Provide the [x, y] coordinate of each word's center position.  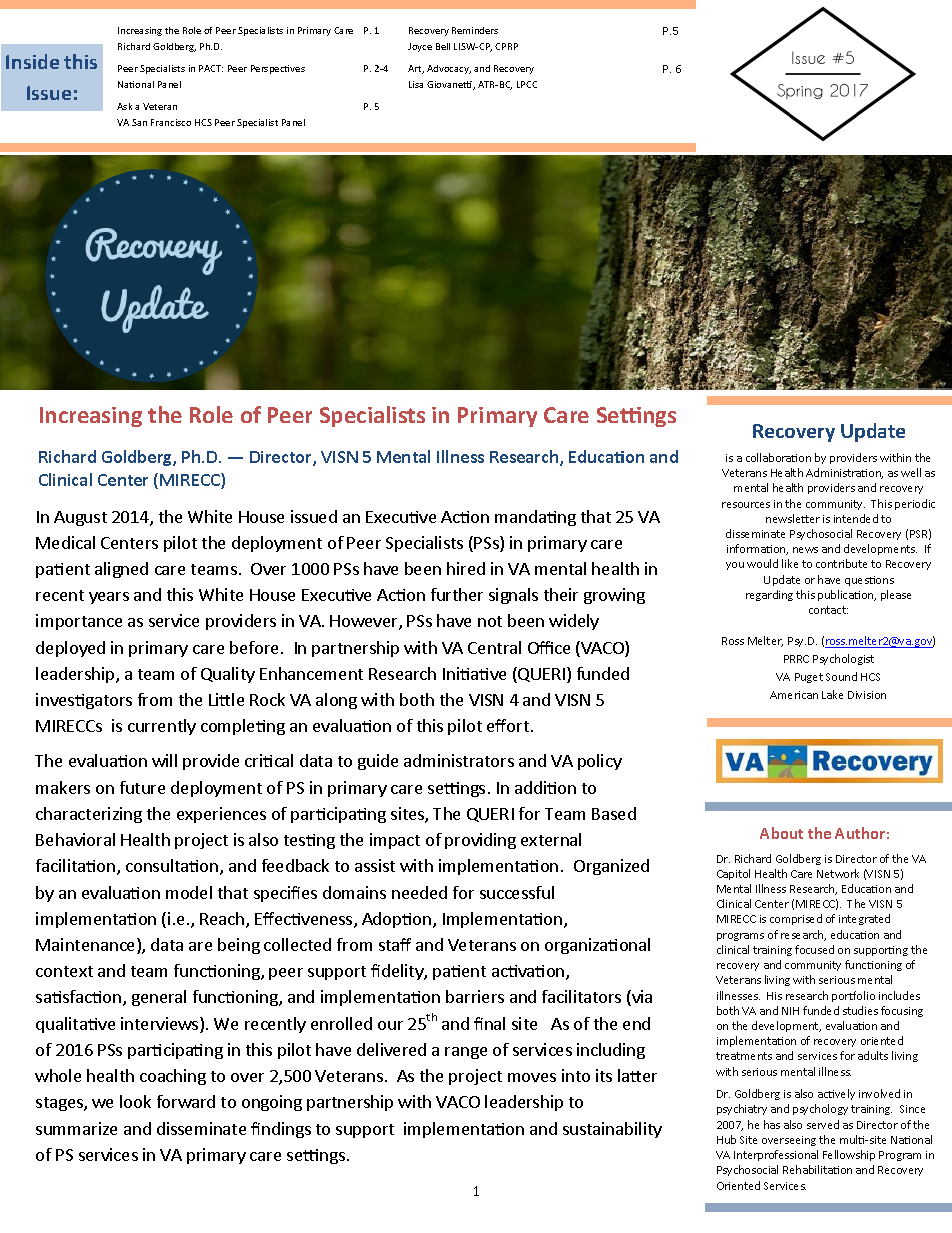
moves [532, 1077]
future [142, 787]
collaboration [778, 457]
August [80, 518]
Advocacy [449, 69]
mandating [535, 518]
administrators [459, 760]
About [781, 833]
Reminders [475, 30]
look [135, 1101]
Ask [124, 106]
